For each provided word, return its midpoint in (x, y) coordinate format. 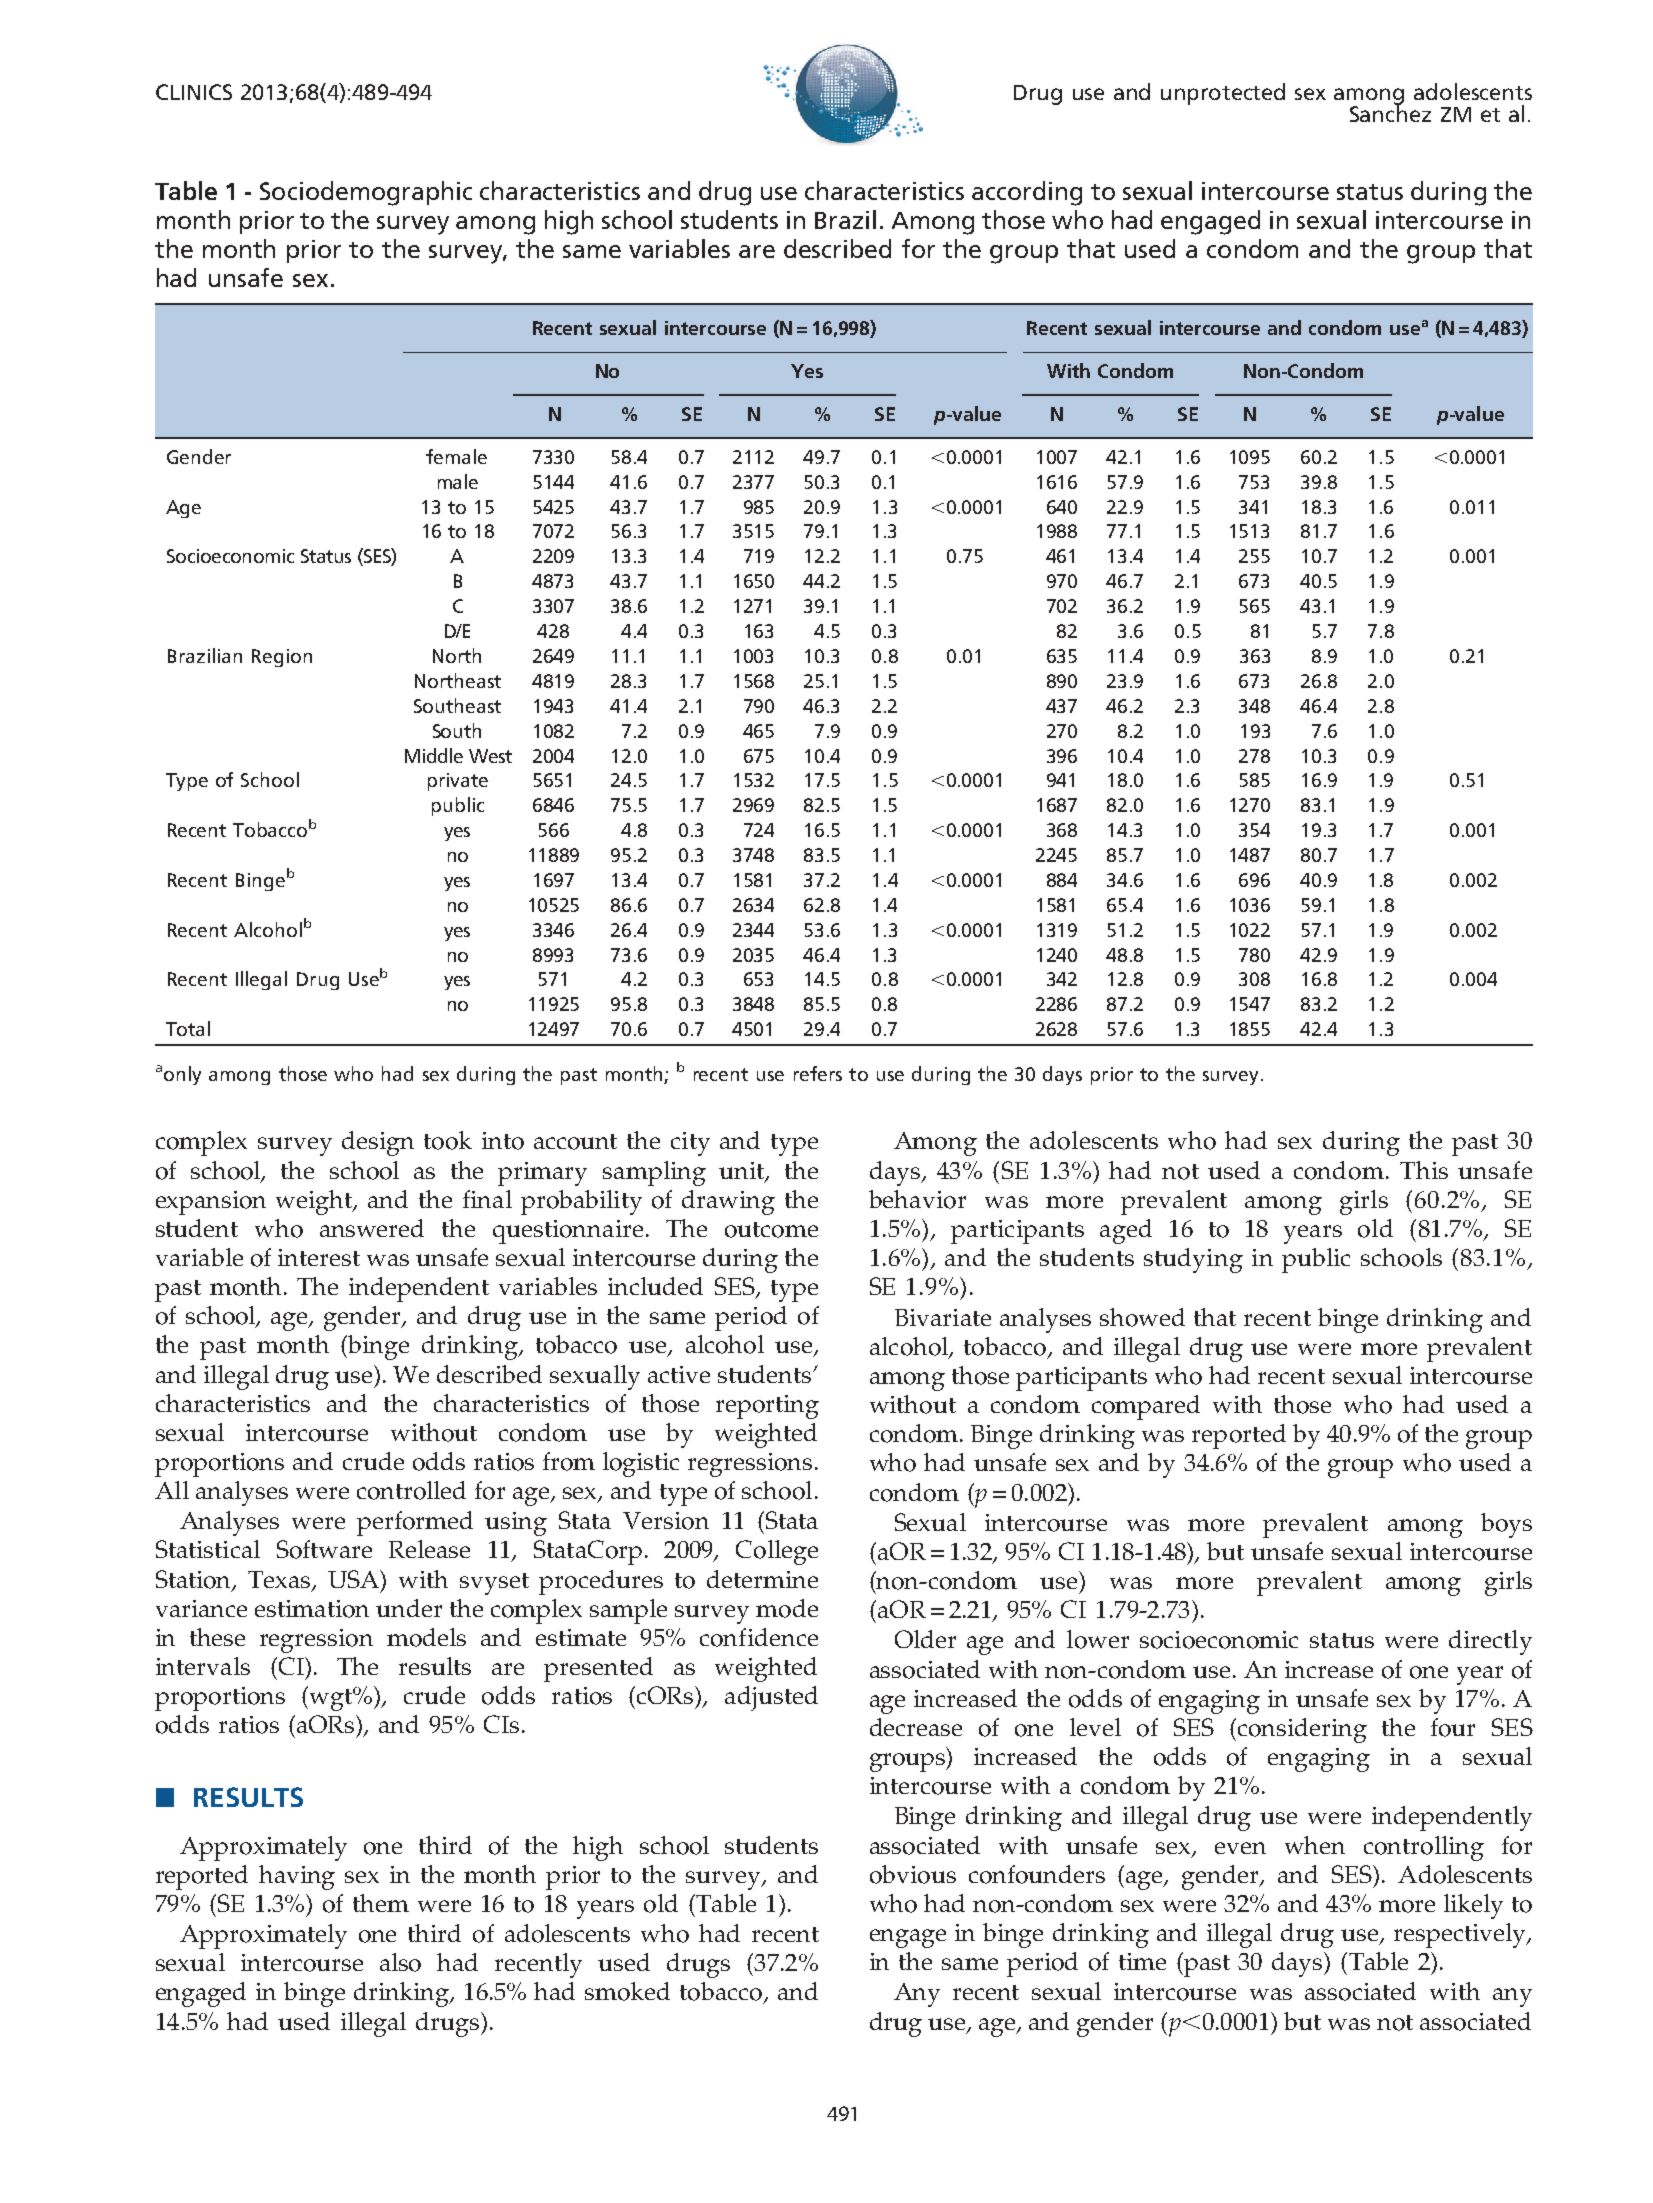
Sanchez (1390, 112)
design (378, 1143)
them (381, 1903)
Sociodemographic (366, 193)
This (1424, 1170)
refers (818, 1073)
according (1027, 193)
